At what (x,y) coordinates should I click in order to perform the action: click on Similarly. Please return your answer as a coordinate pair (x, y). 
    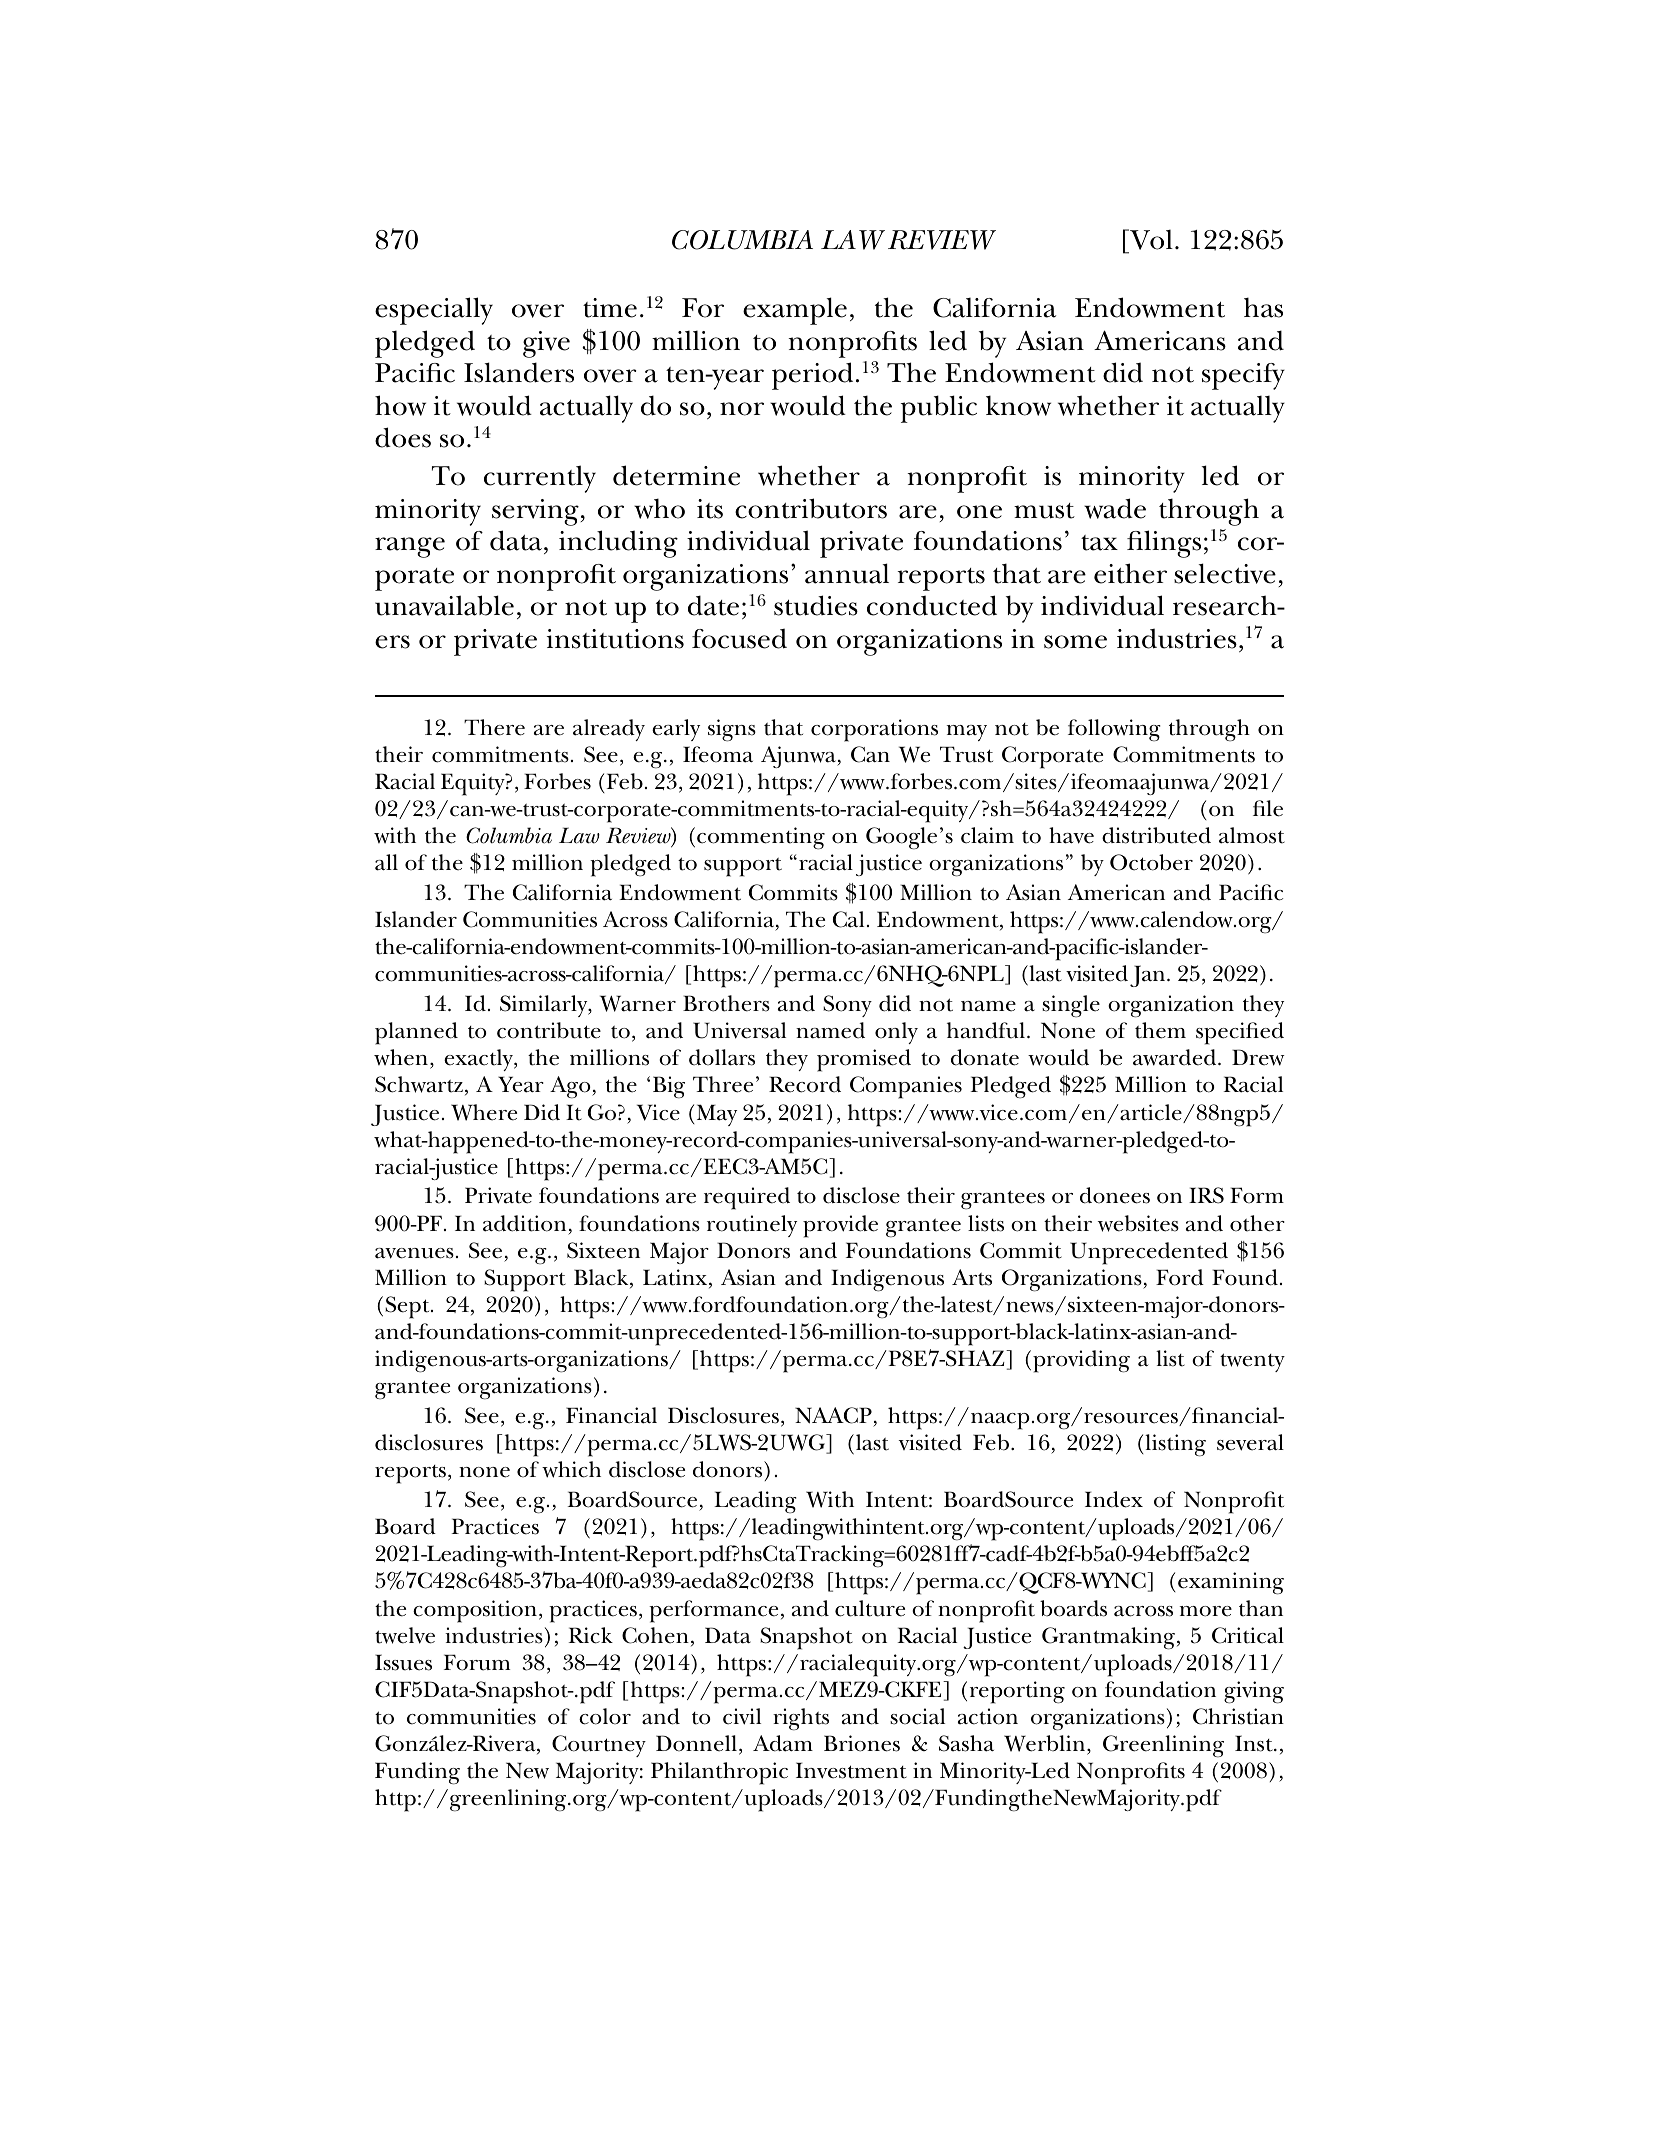
    Looking at the image, I should click on (545, 1006).
